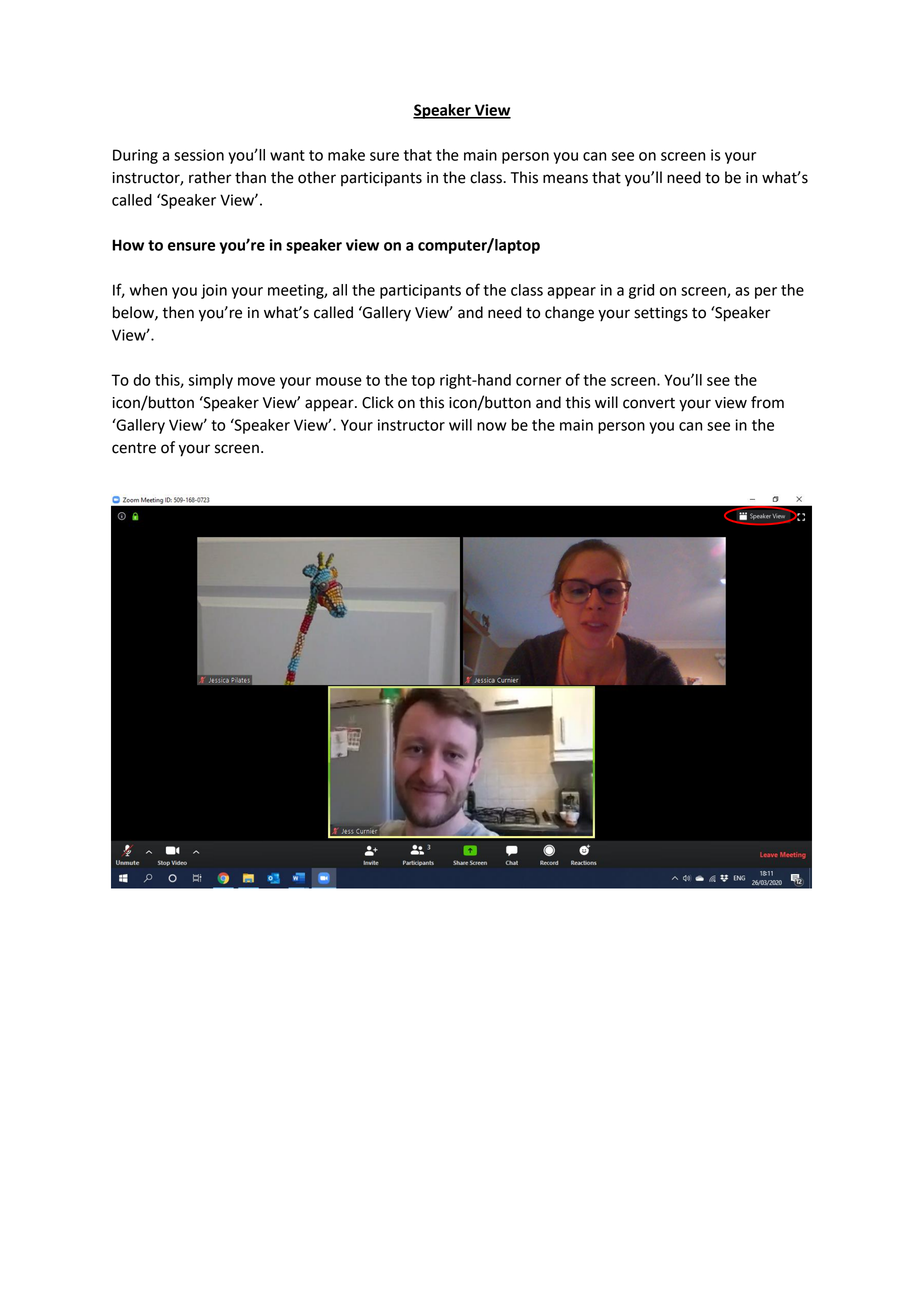 This screenshot has height=1308, width=924. I want to click on settings, so click(661, 314).
